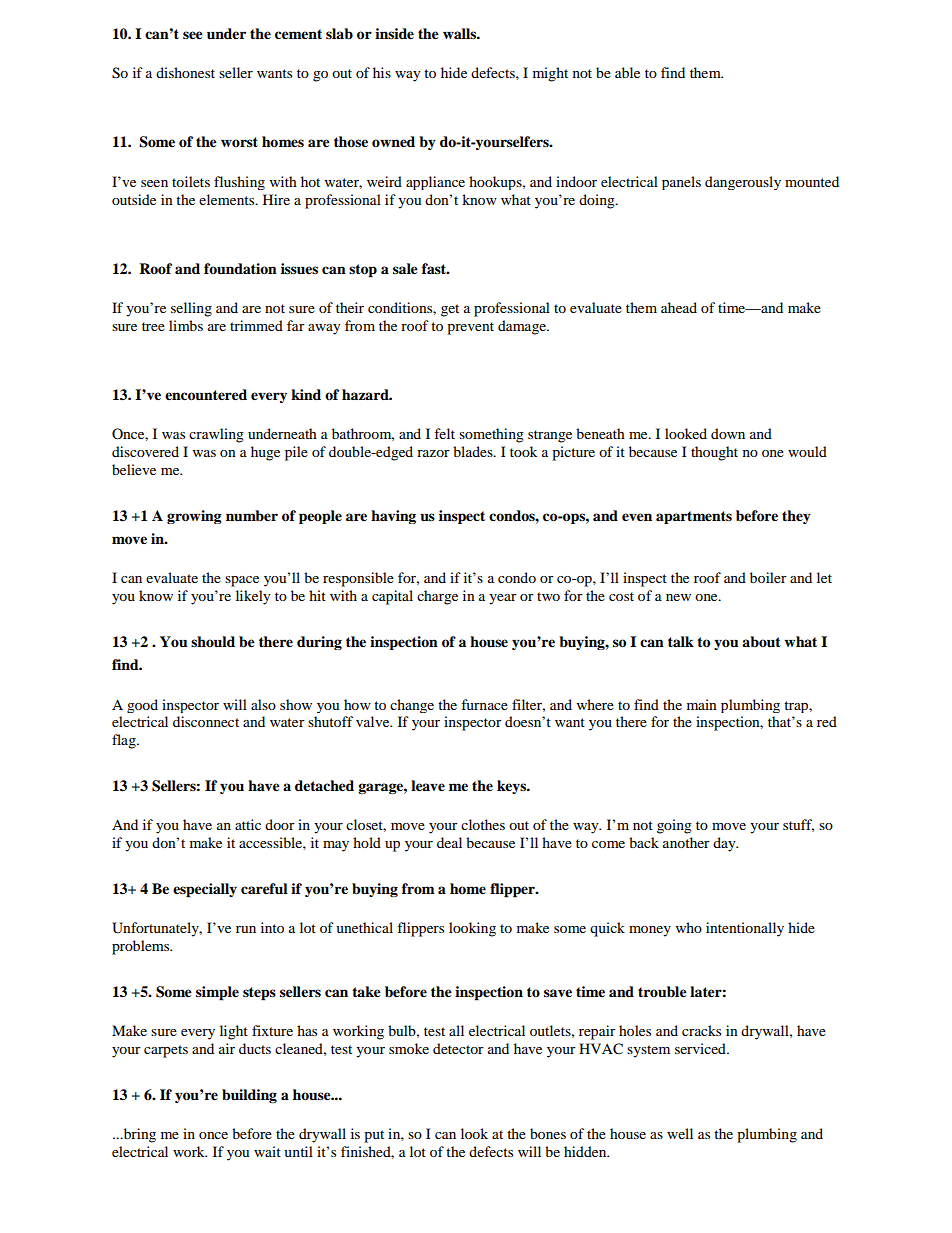 The image size is (952, 1233). Describe the element at coordinates (206, 721) in the document. I see `disconnect` at that location.
